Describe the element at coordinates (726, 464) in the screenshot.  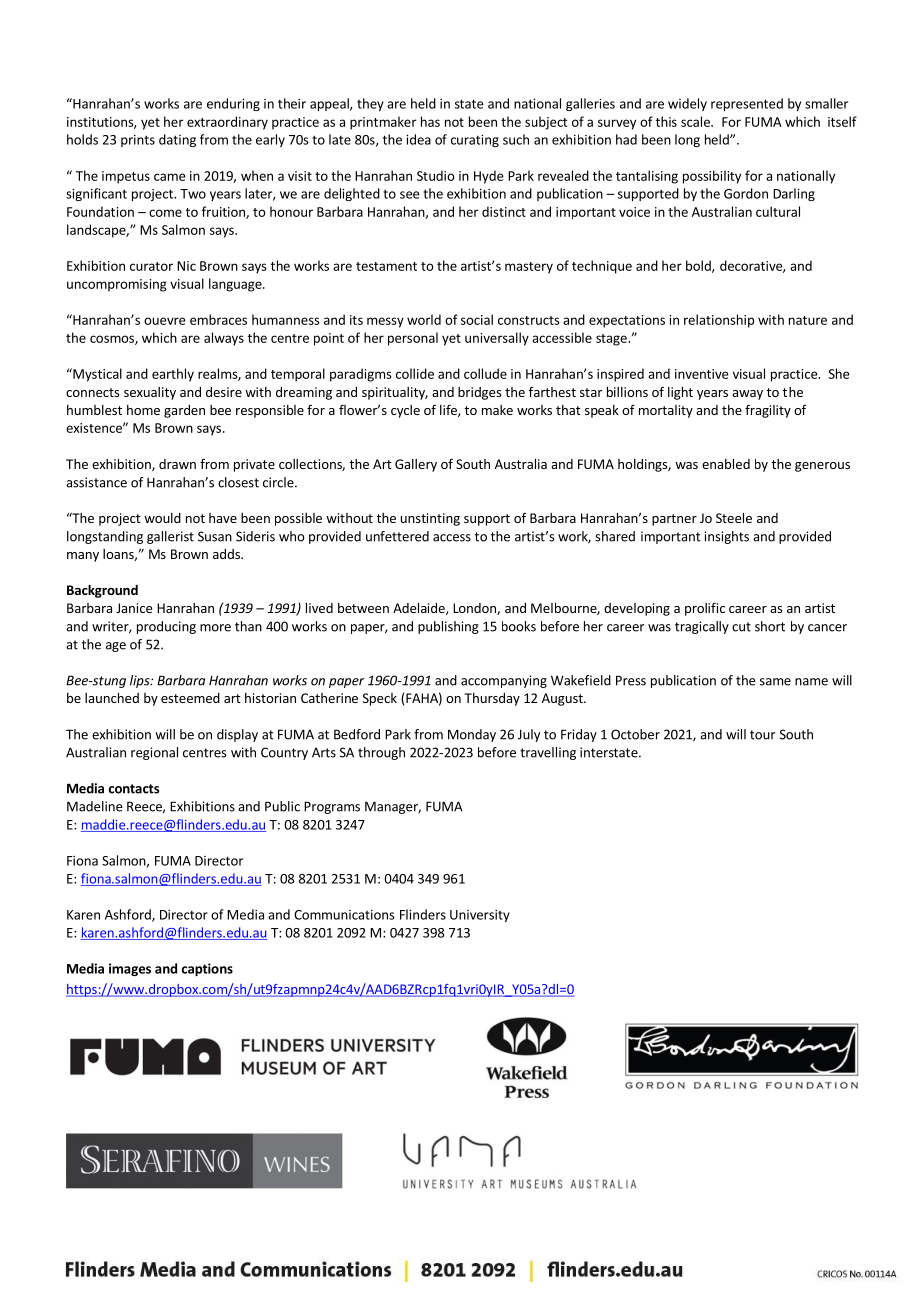
I see `enabled` at that location.
